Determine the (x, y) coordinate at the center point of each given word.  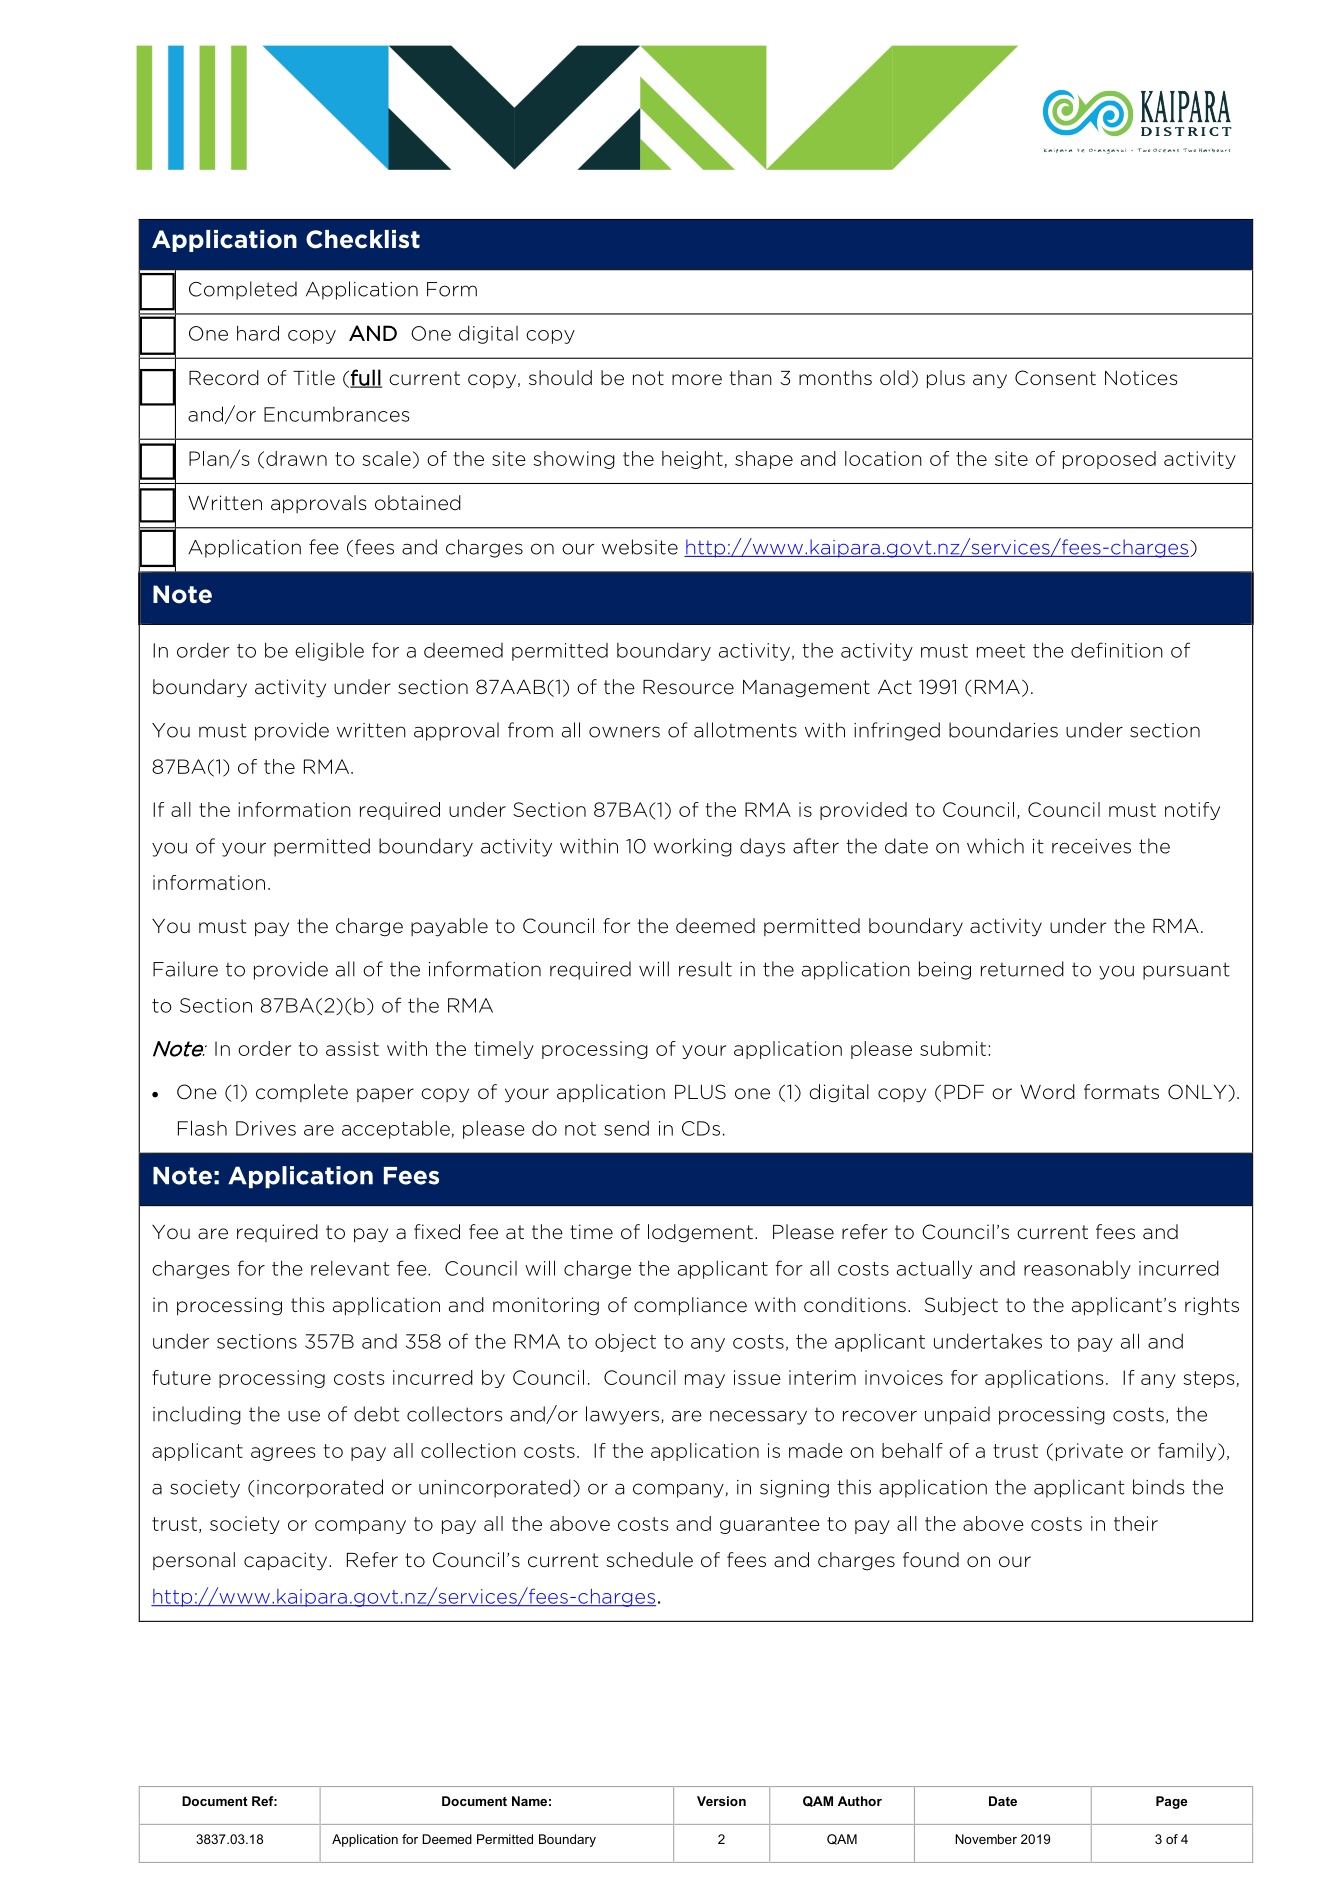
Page (1172, 1802)
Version (721, 1801)
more (697, 380)
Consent (1055, 378)
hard (258, 333)
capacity (287, 1561)
